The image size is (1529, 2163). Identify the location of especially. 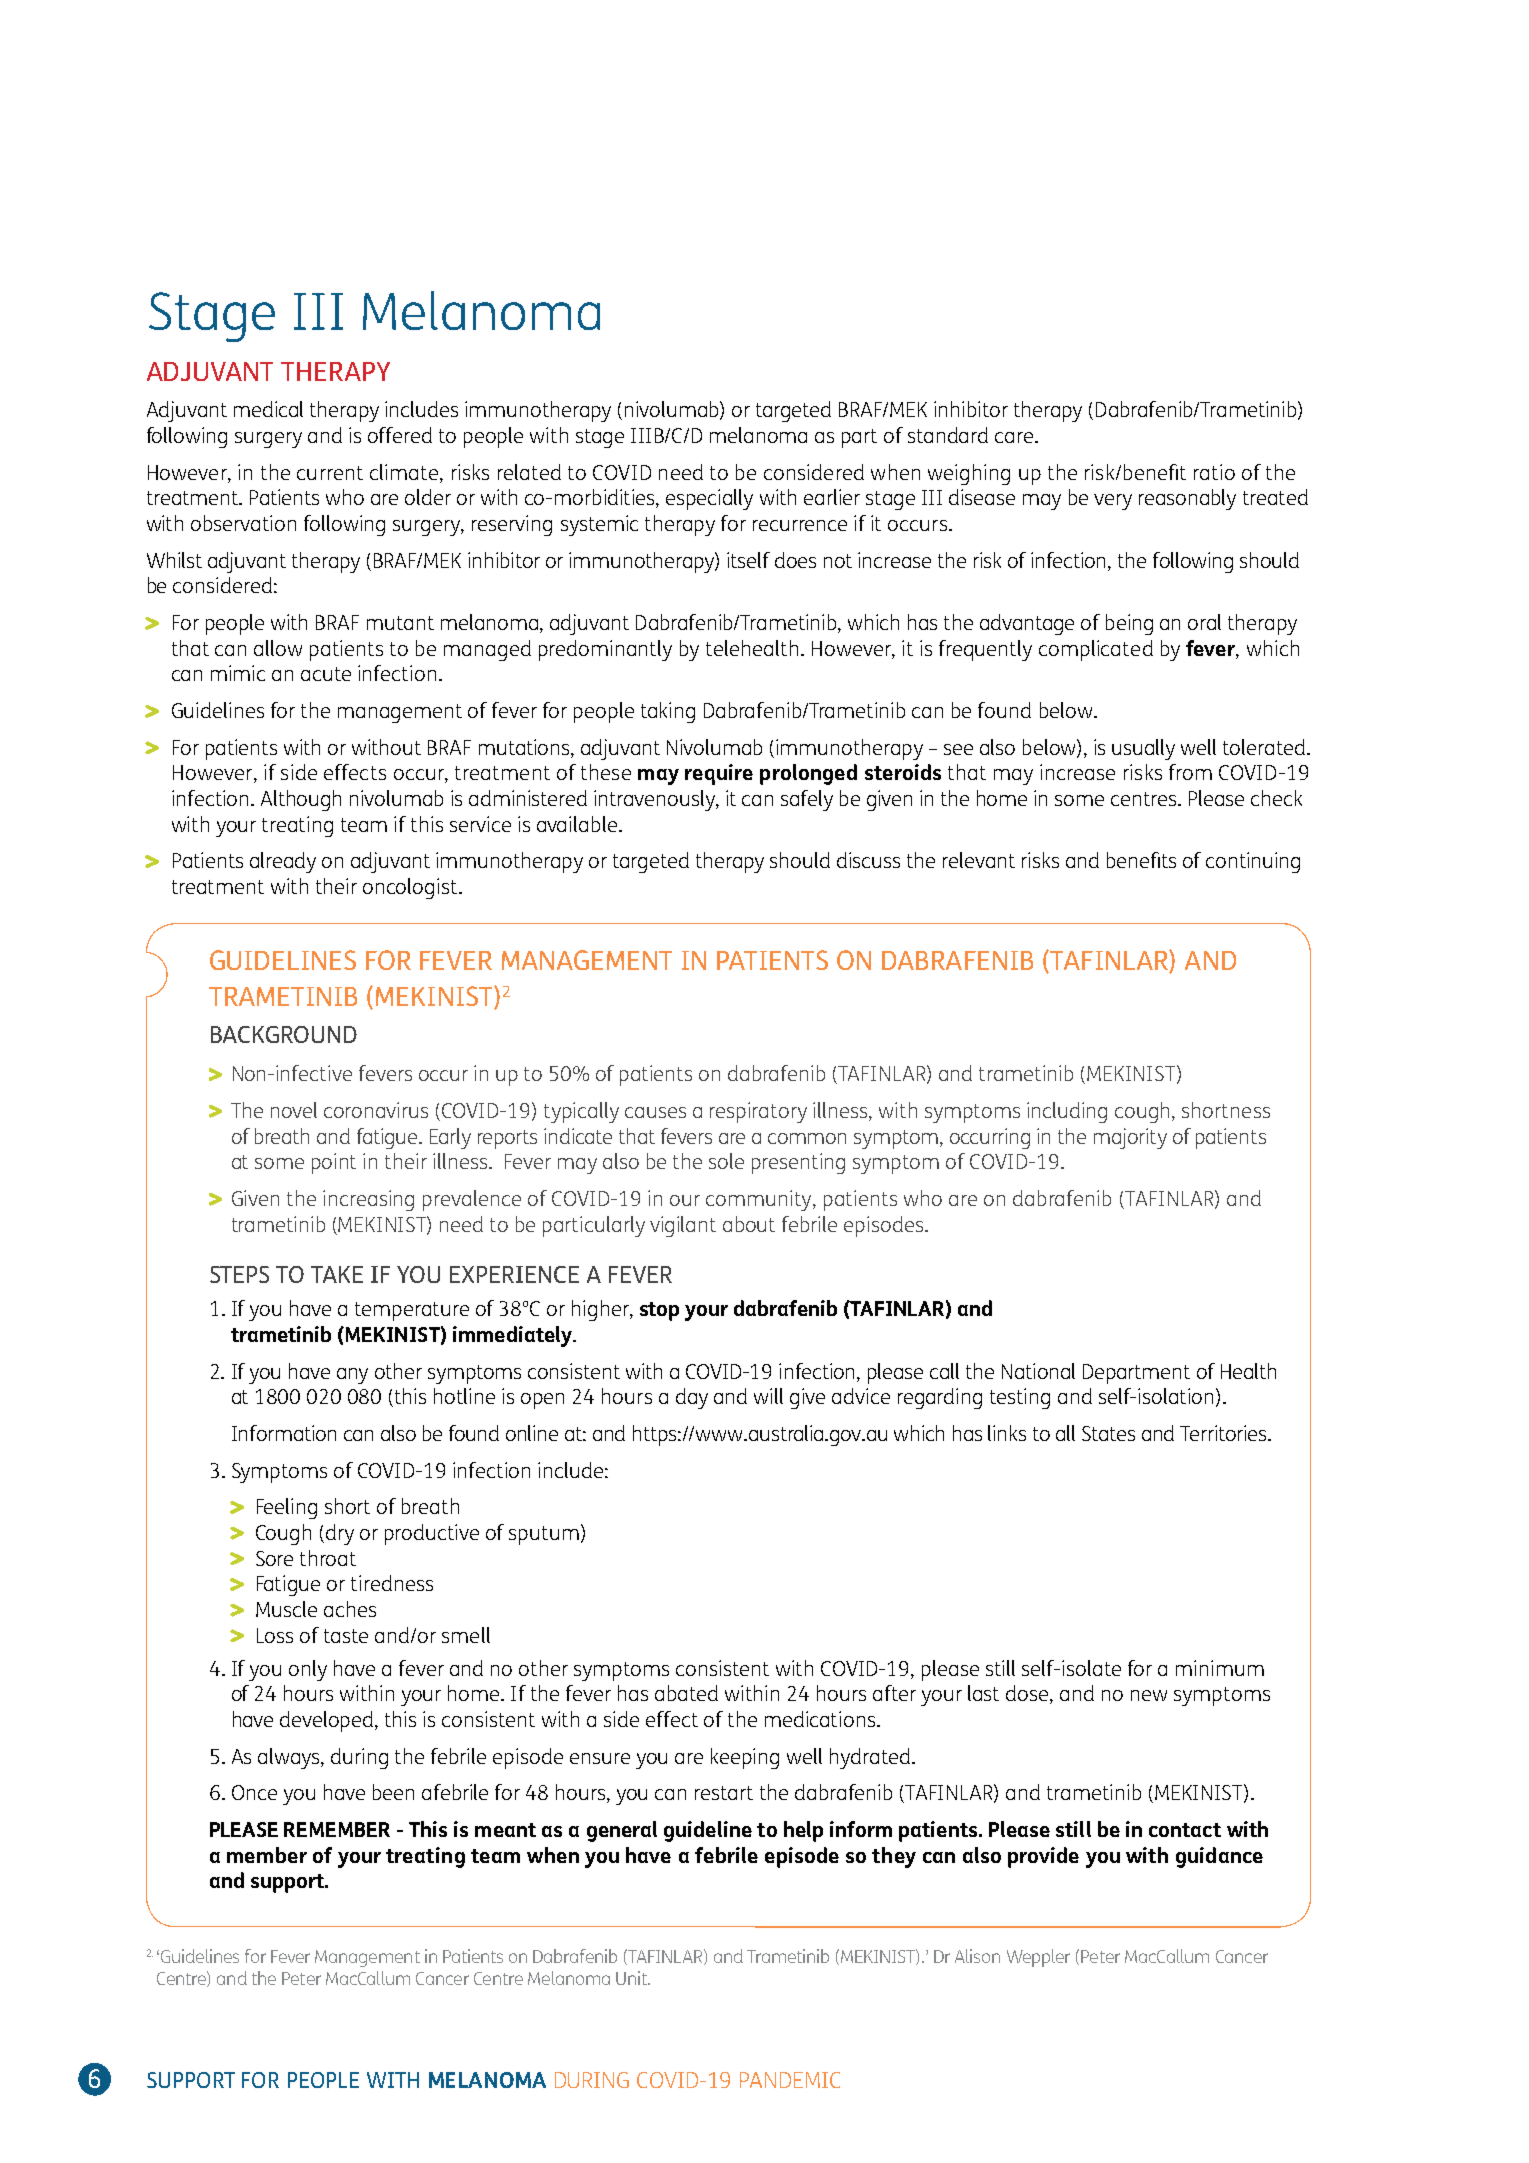
(709, 499).
